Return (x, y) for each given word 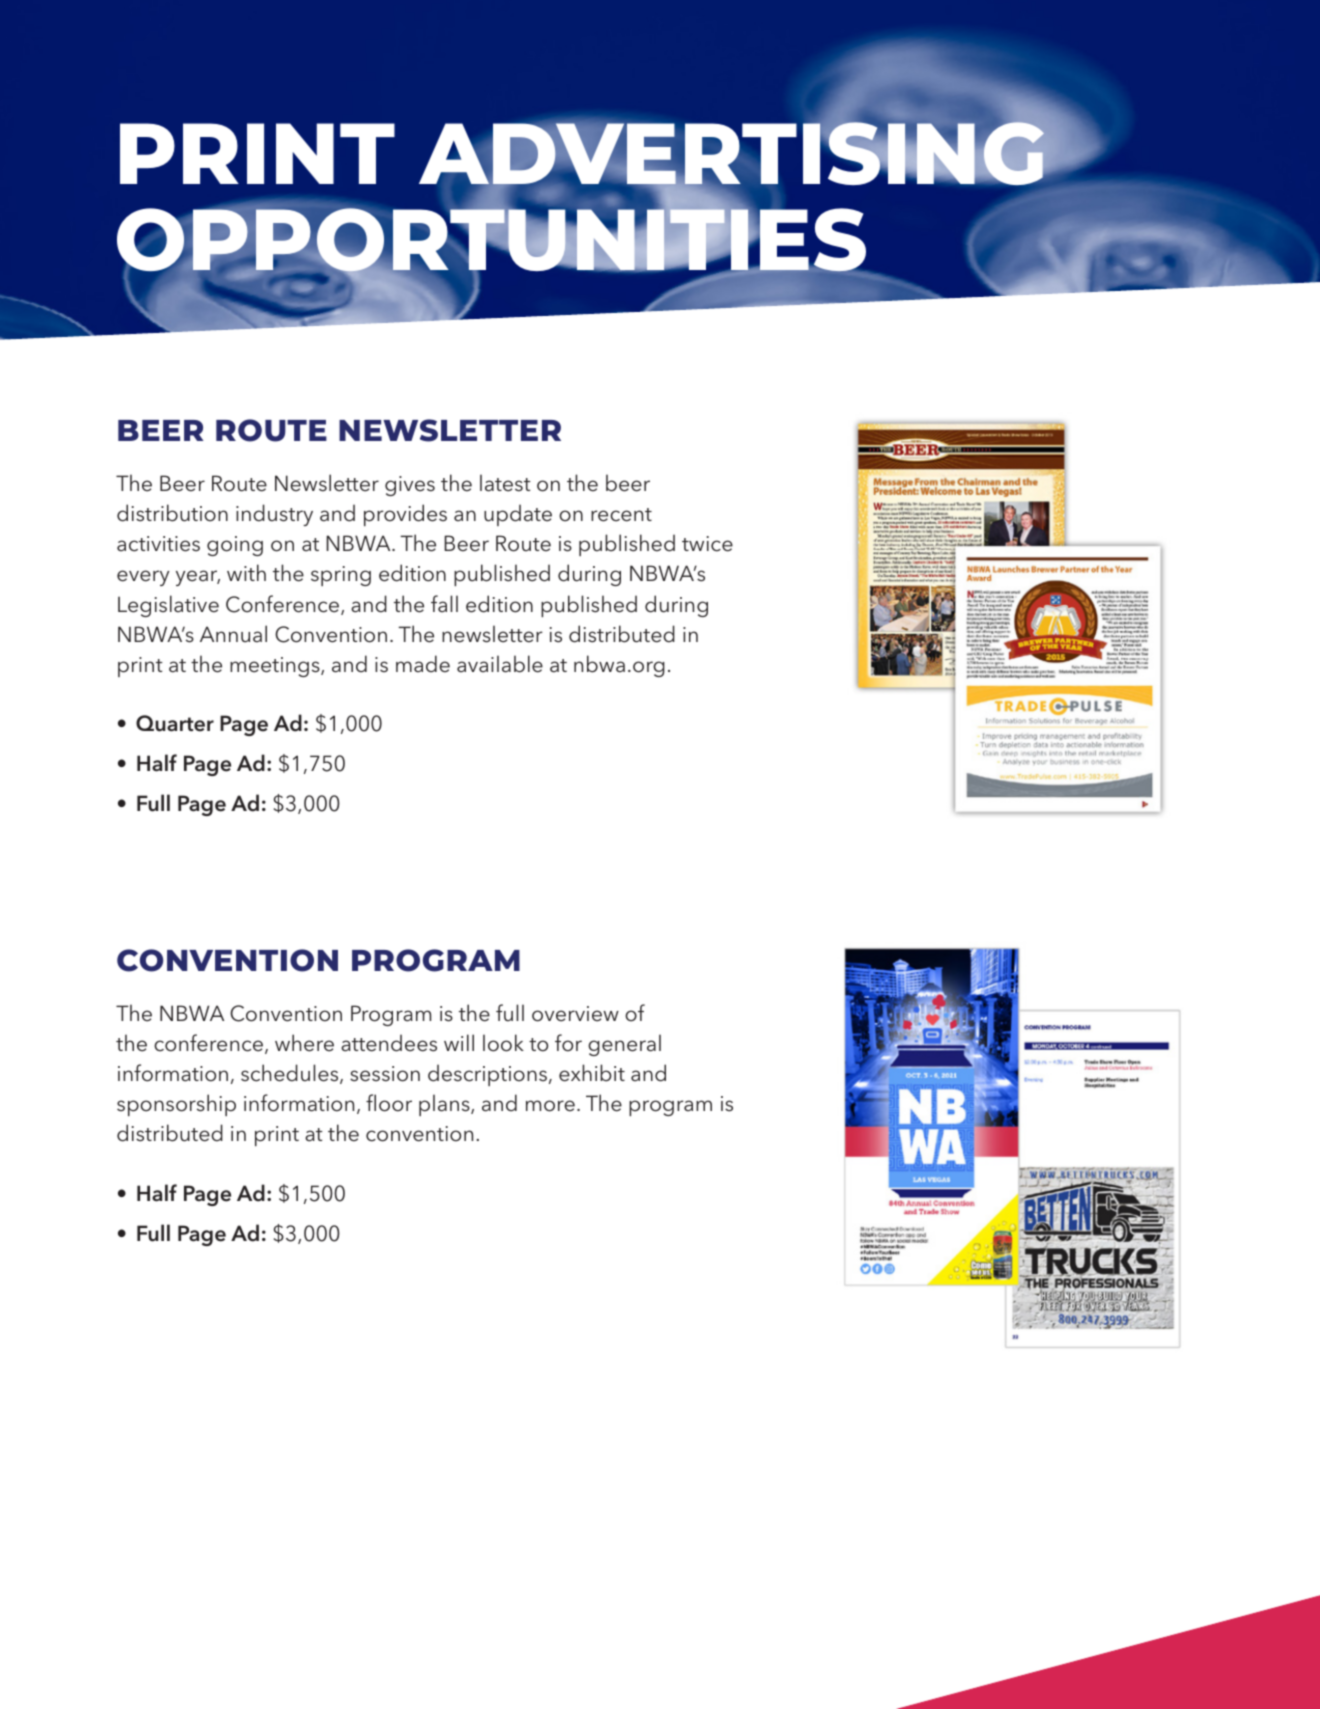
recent (621, 515)
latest (505, 483)
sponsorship (176, 1105)
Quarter (175, 723)
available (500, 664)
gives (410, 486)
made (423, 664)
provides (405, 515)
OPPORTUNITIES (493, 240)
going (235, 546)
